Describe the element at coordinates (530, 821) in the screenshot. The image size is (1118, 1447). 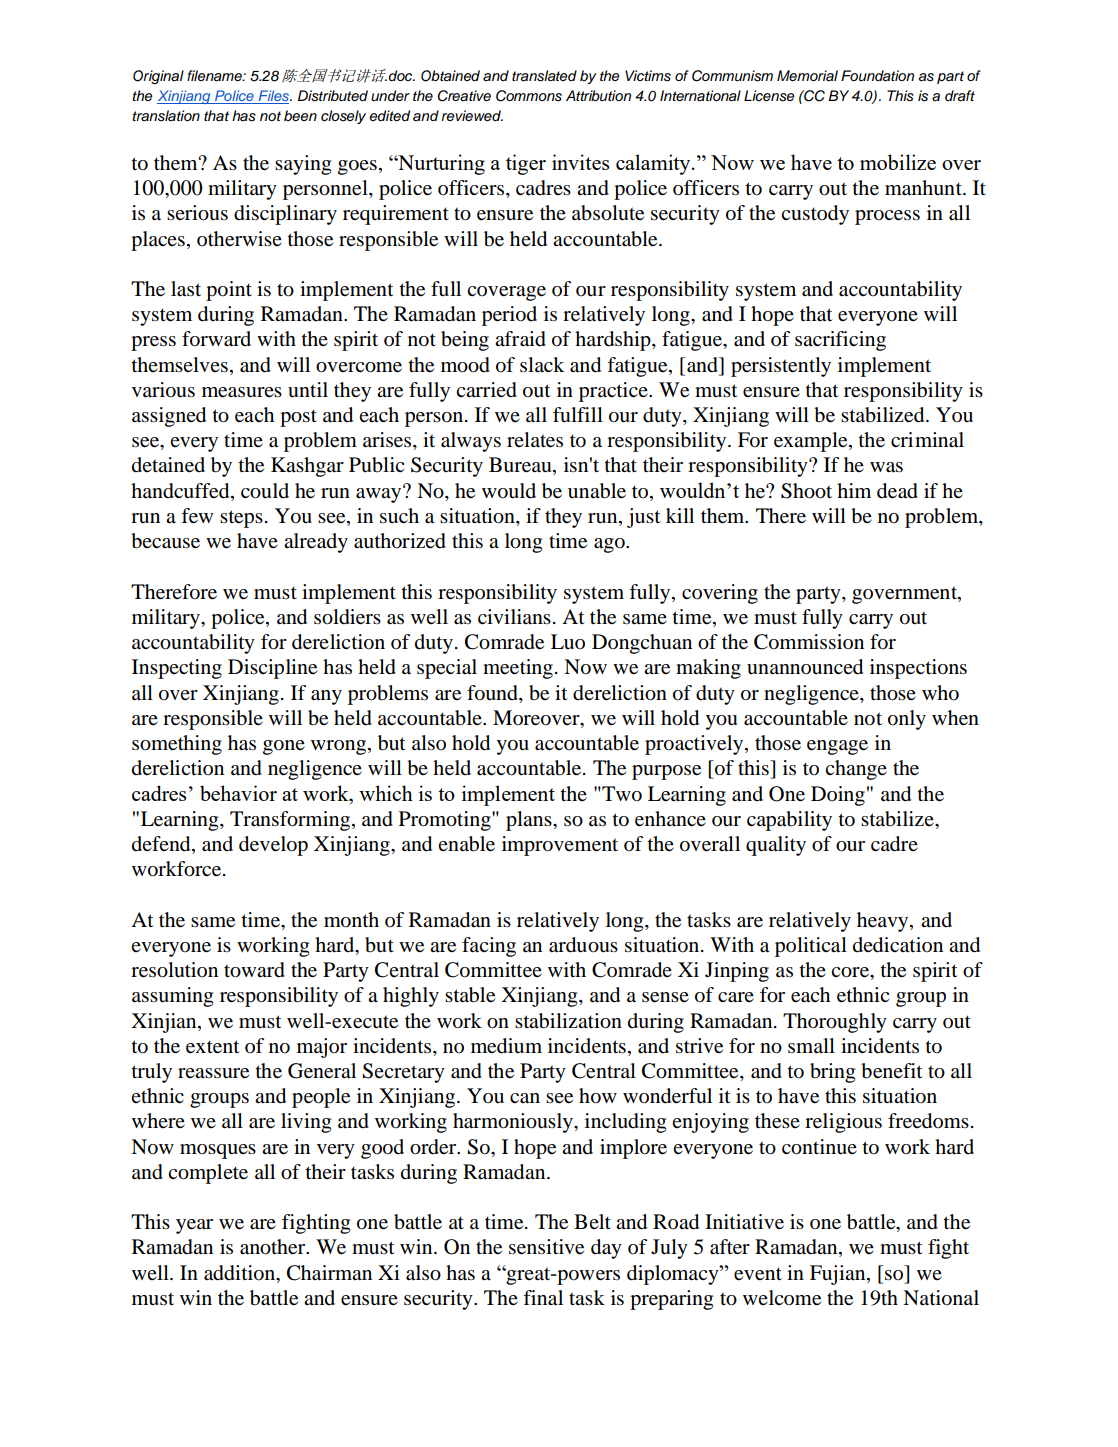
I see `plans` at that location.
